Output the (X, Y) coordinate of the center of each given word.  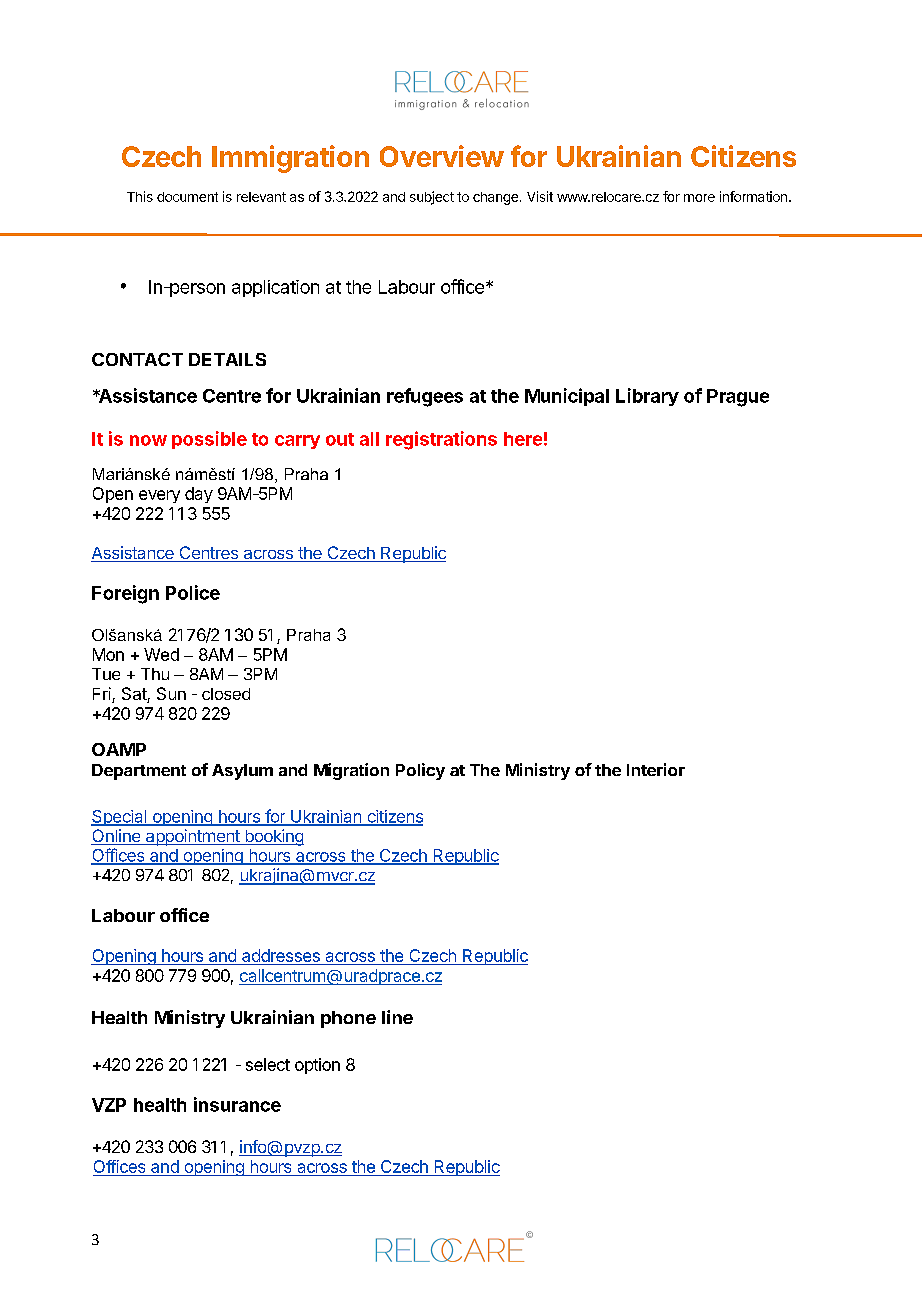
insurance (237, 1104)
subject (432, 198)
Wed (161, 654)
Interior (656, 769)
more (699, 198)
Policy (420, 771)
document (187, 197)
